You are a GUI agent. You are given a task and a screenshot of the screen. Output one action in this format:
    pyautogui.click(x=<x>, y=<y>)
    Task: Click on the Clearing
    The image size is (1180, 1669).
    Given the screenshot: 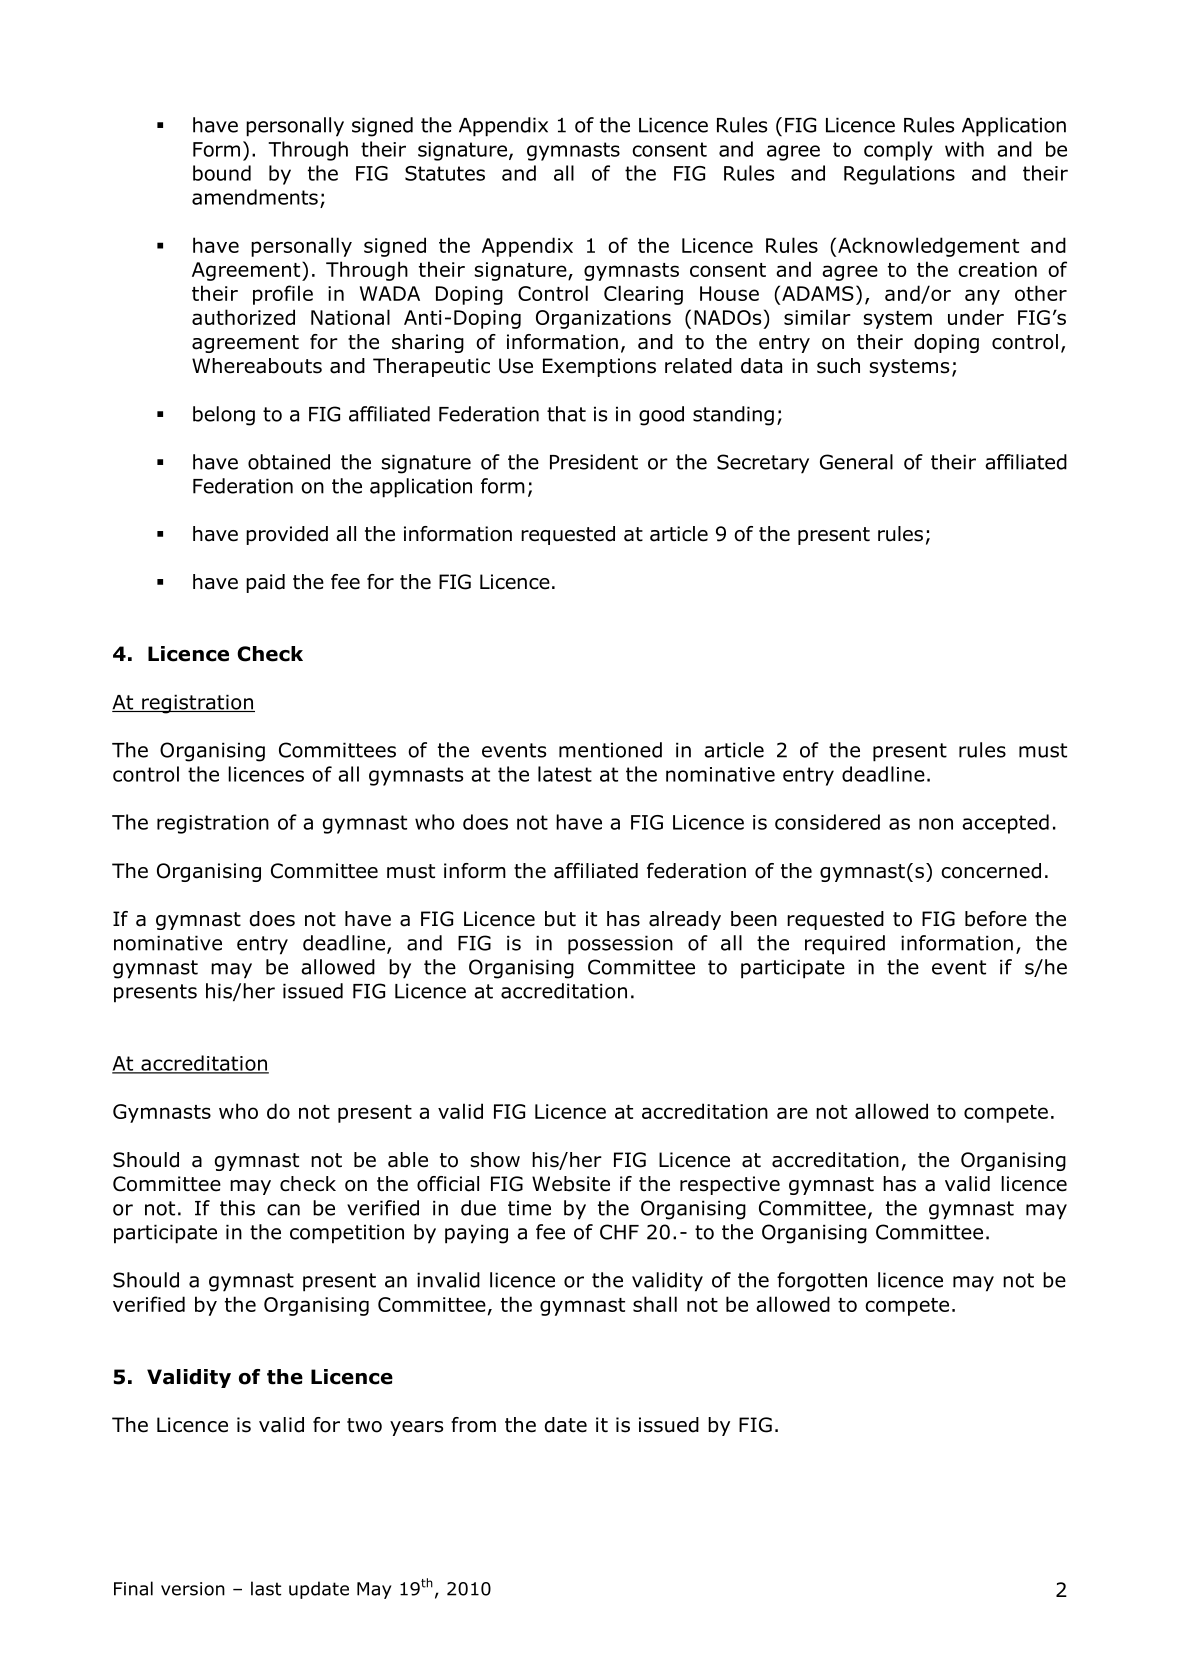 What is the action you would take?
    pyautogui.click(x=643, y=295)
